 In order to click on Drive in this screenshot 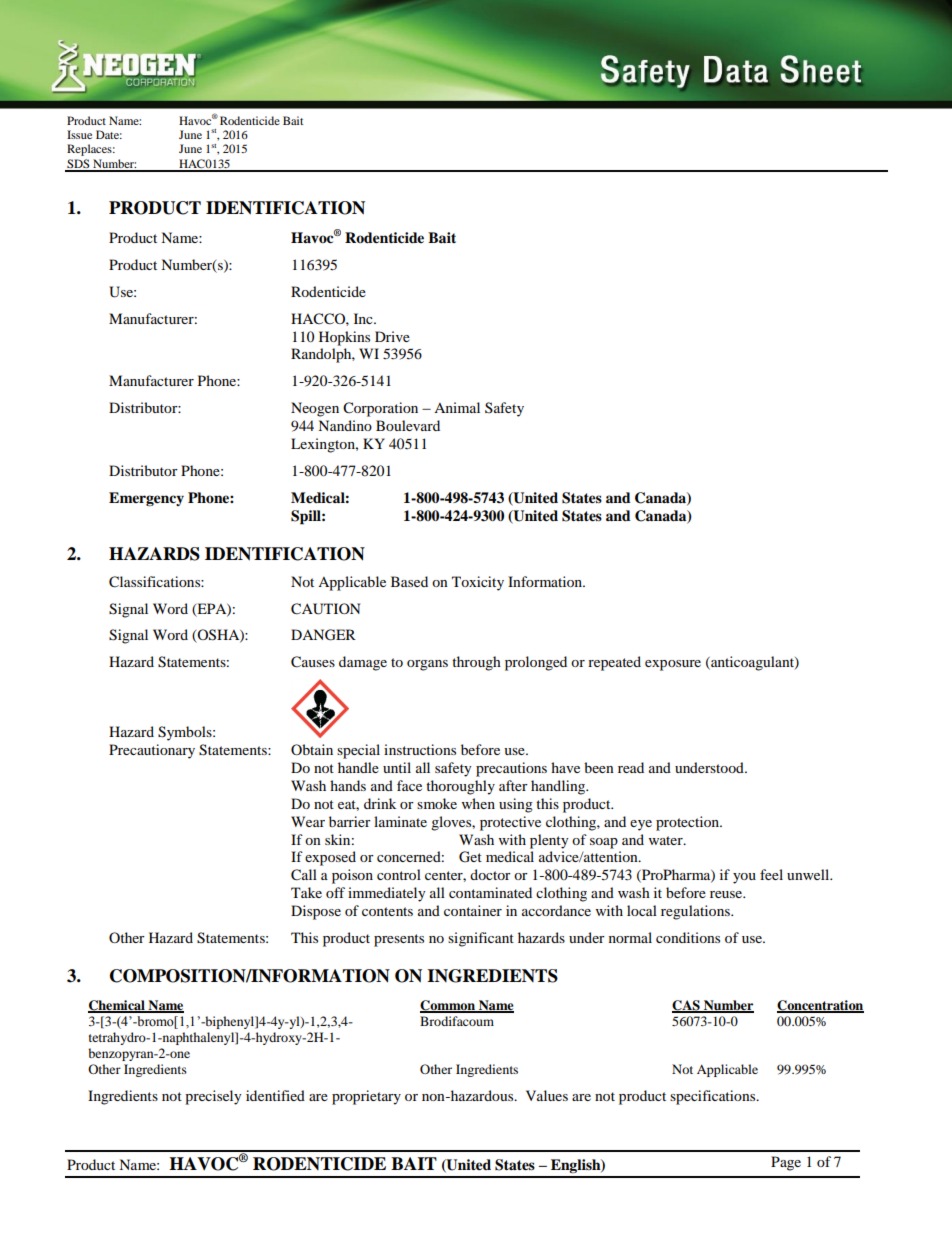, I will do `click(392, 336)`.
